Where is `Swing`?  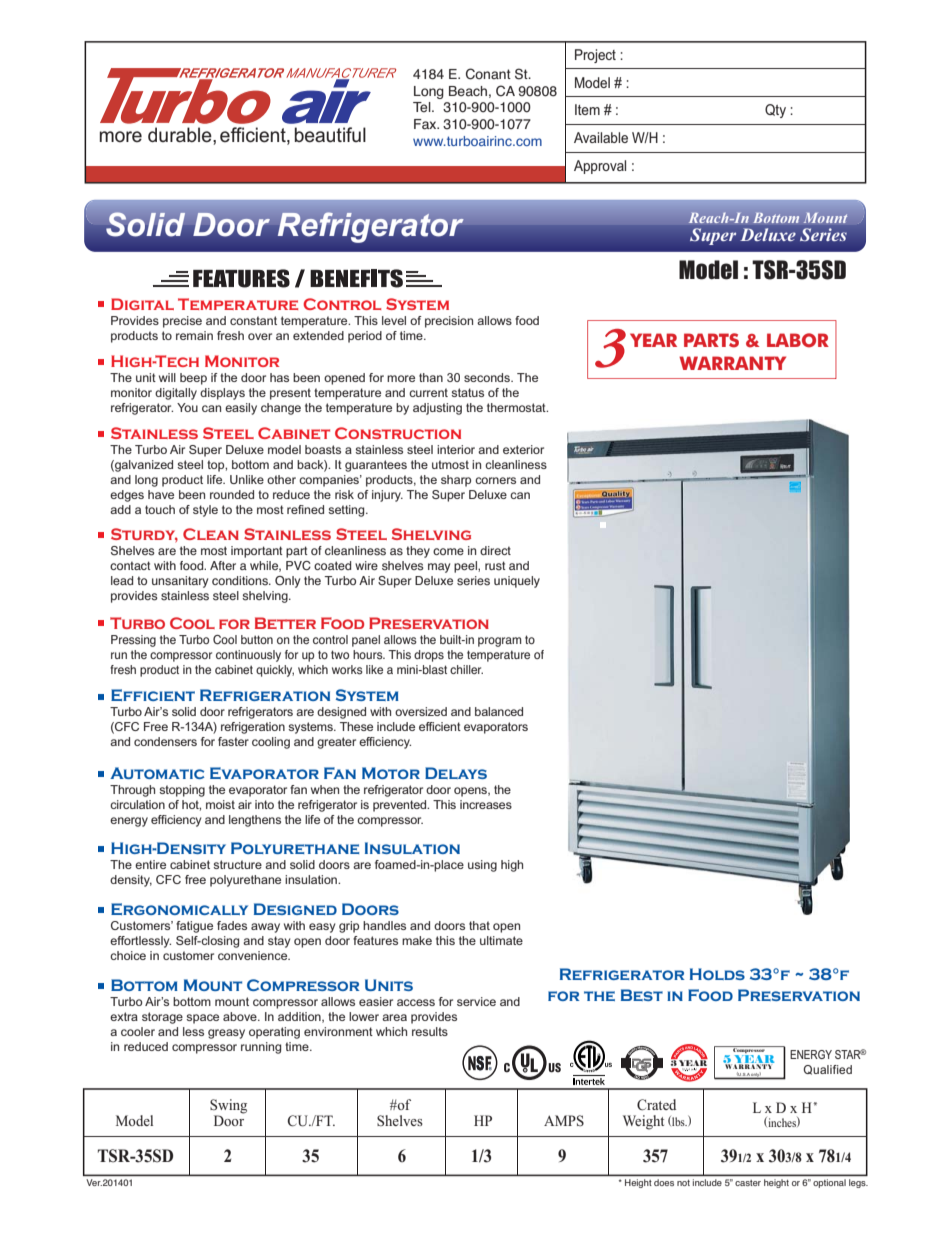 Swing is located at coordinates (228, 1107).
